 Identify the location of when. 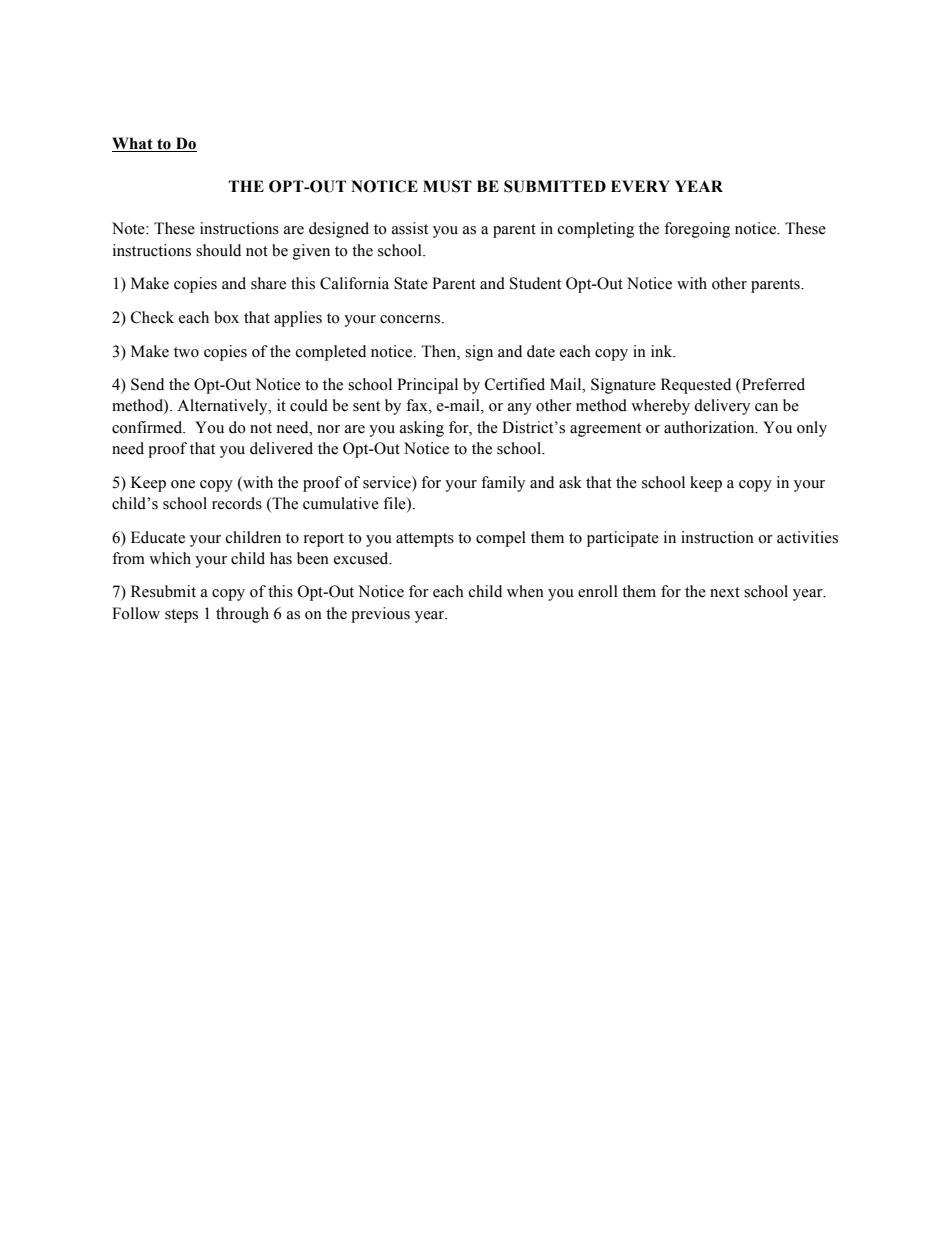
(525, 591).
